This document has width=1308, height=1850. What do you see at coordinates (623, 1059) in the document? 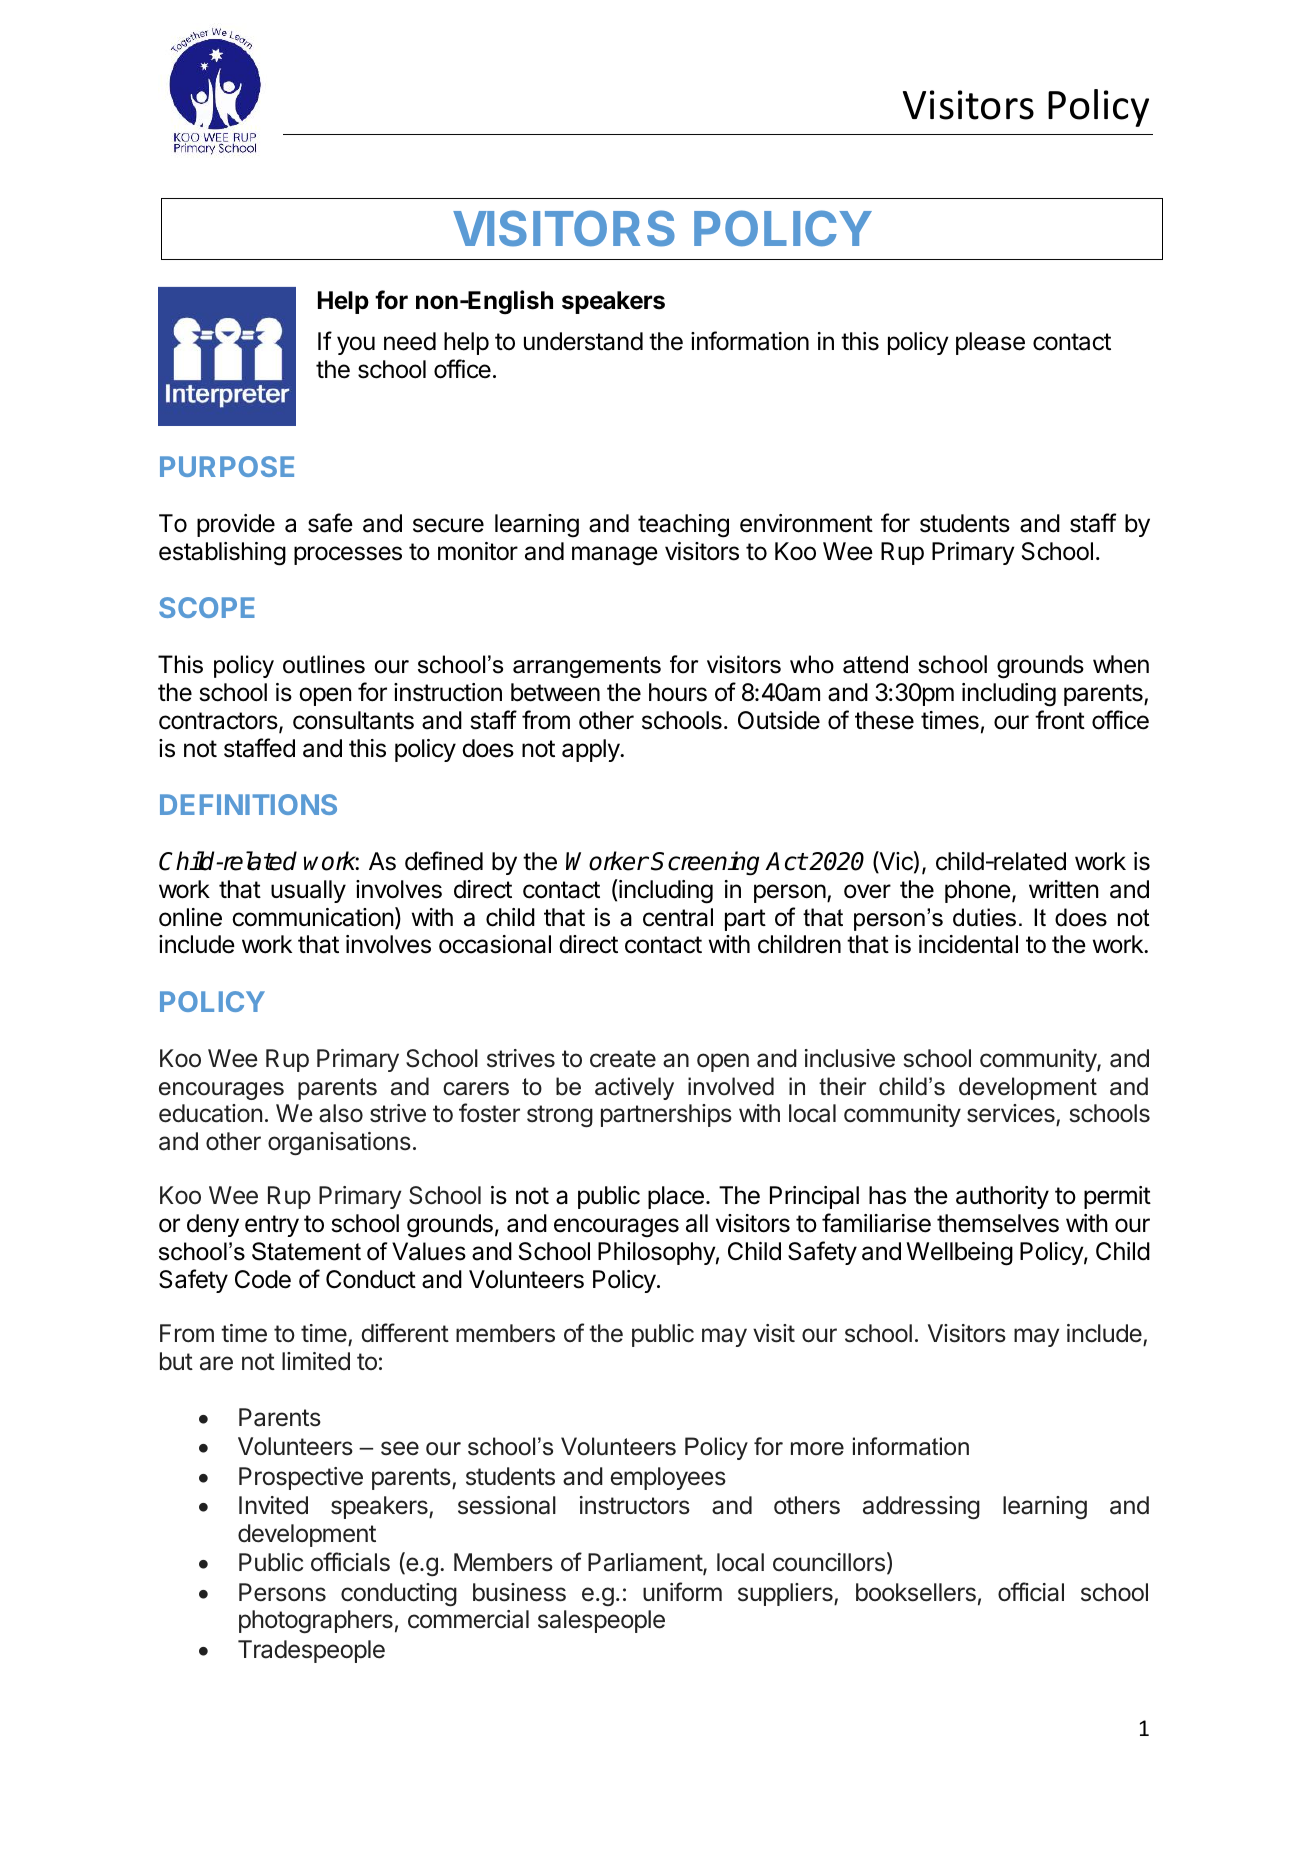
I see `create` at bounding box center [623, 1059].
